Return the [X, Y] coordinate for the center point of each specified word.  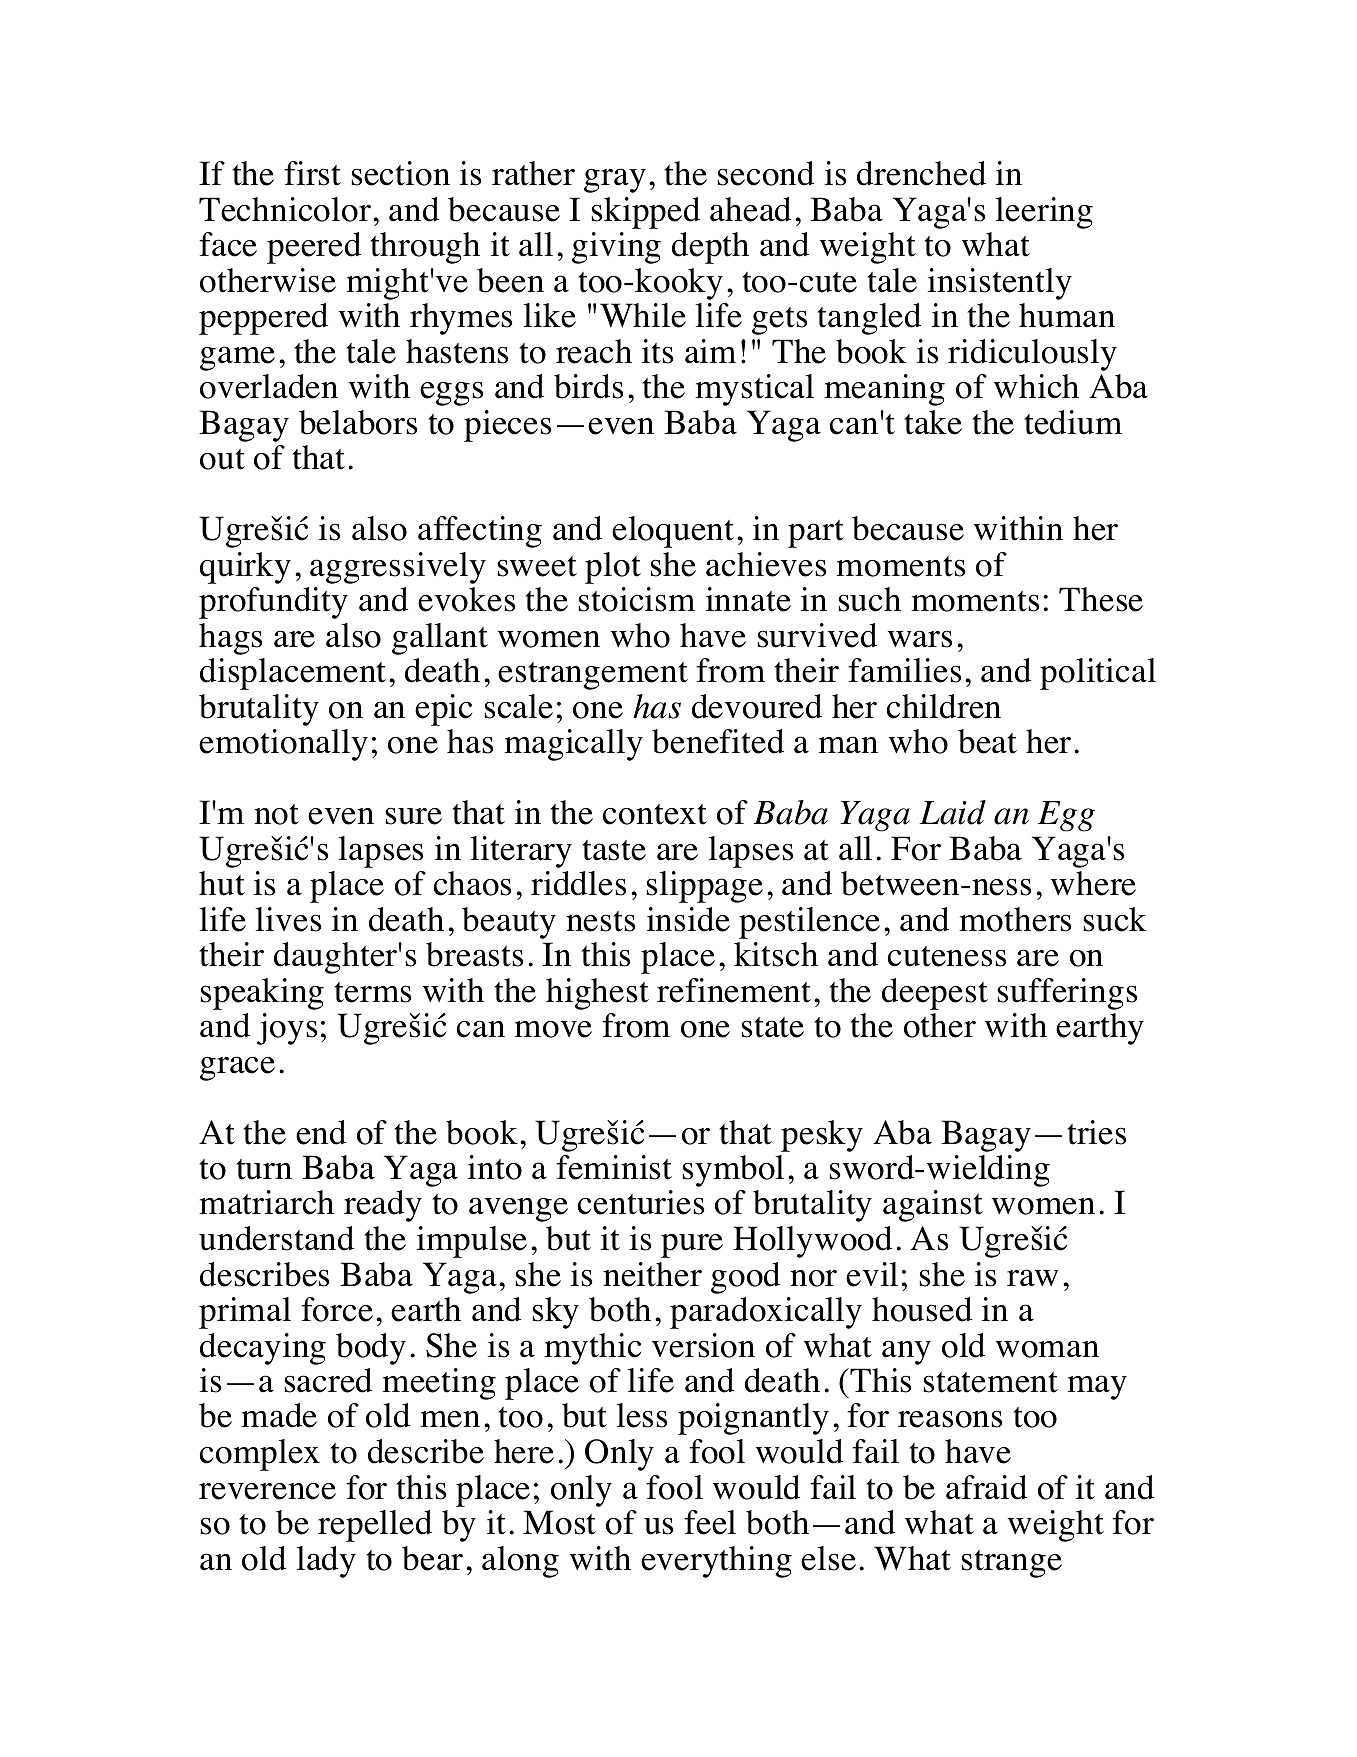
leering [1044, 213]
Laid [952, 812]
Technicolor [285, 209]
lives [288, 919]
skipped [646, 213]
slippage [705, 887]
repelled [375, 1526]
